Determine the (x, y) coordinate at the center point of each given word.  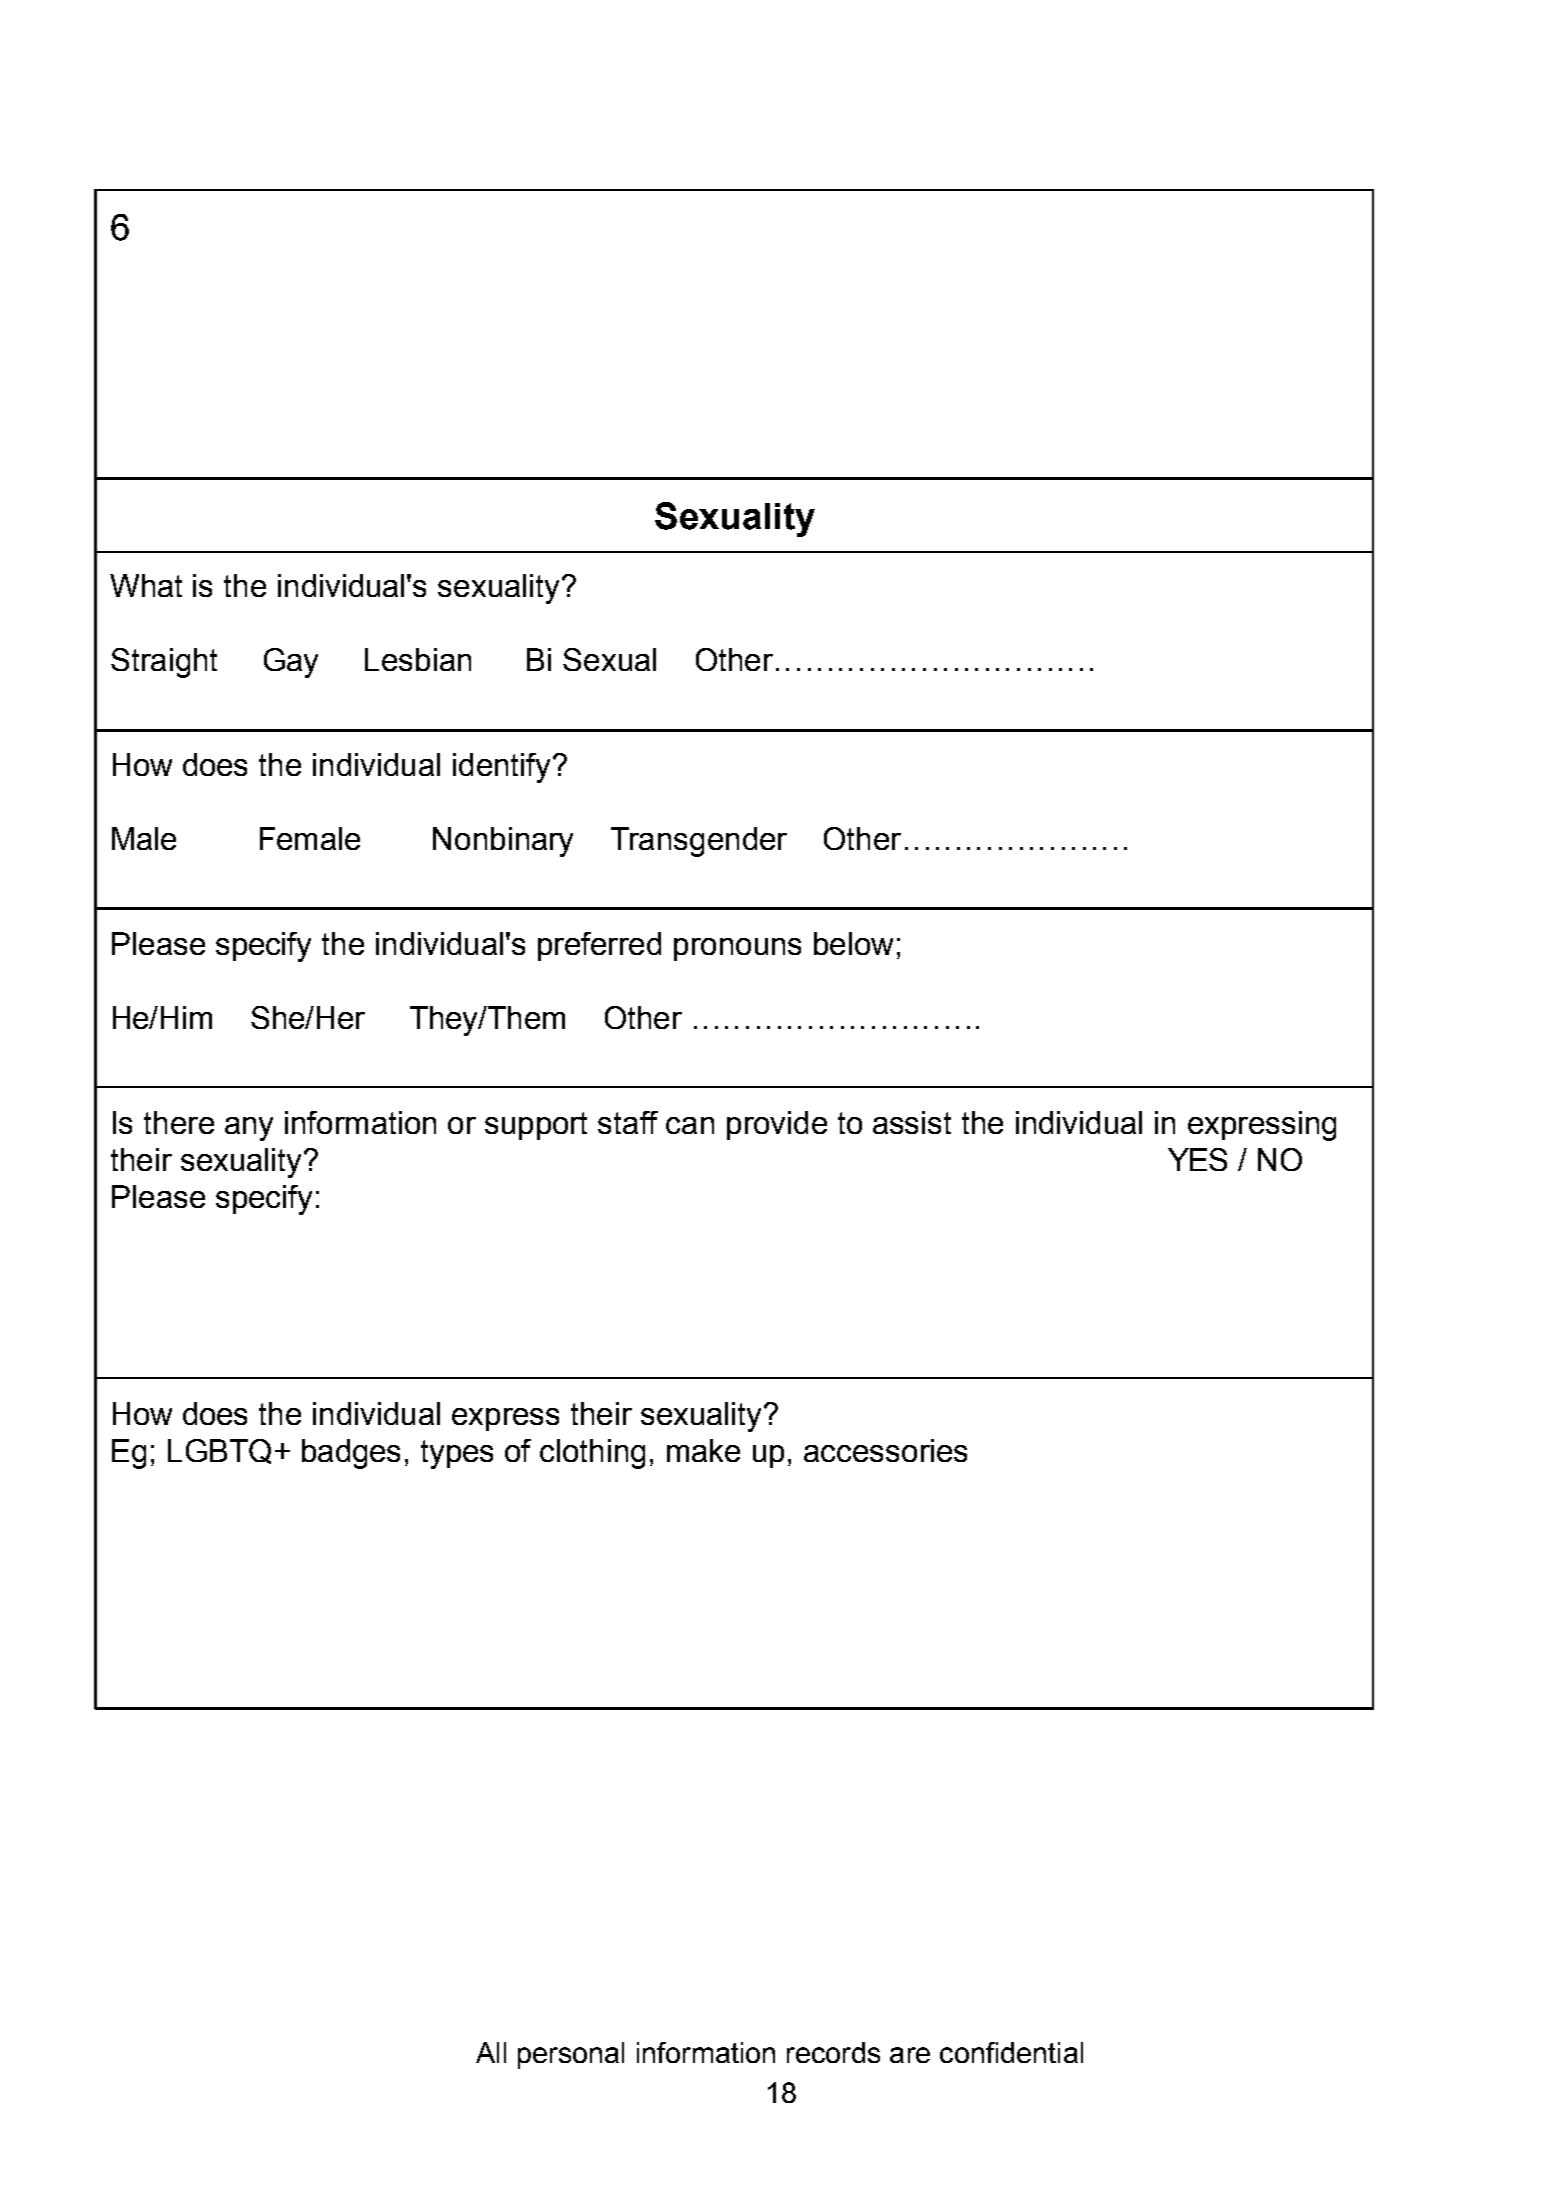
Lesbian (418, 659)
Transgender (699, 842)
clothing (592, 1454)
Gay (291, 663)
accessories (885, 1450)
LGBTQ (219, 1451)
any (249, 1129)
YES (1197, 1159)
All (491, 2052)
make (703, 1450)
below (853, 943)
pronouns (737, 949)
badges (351, 1454)
